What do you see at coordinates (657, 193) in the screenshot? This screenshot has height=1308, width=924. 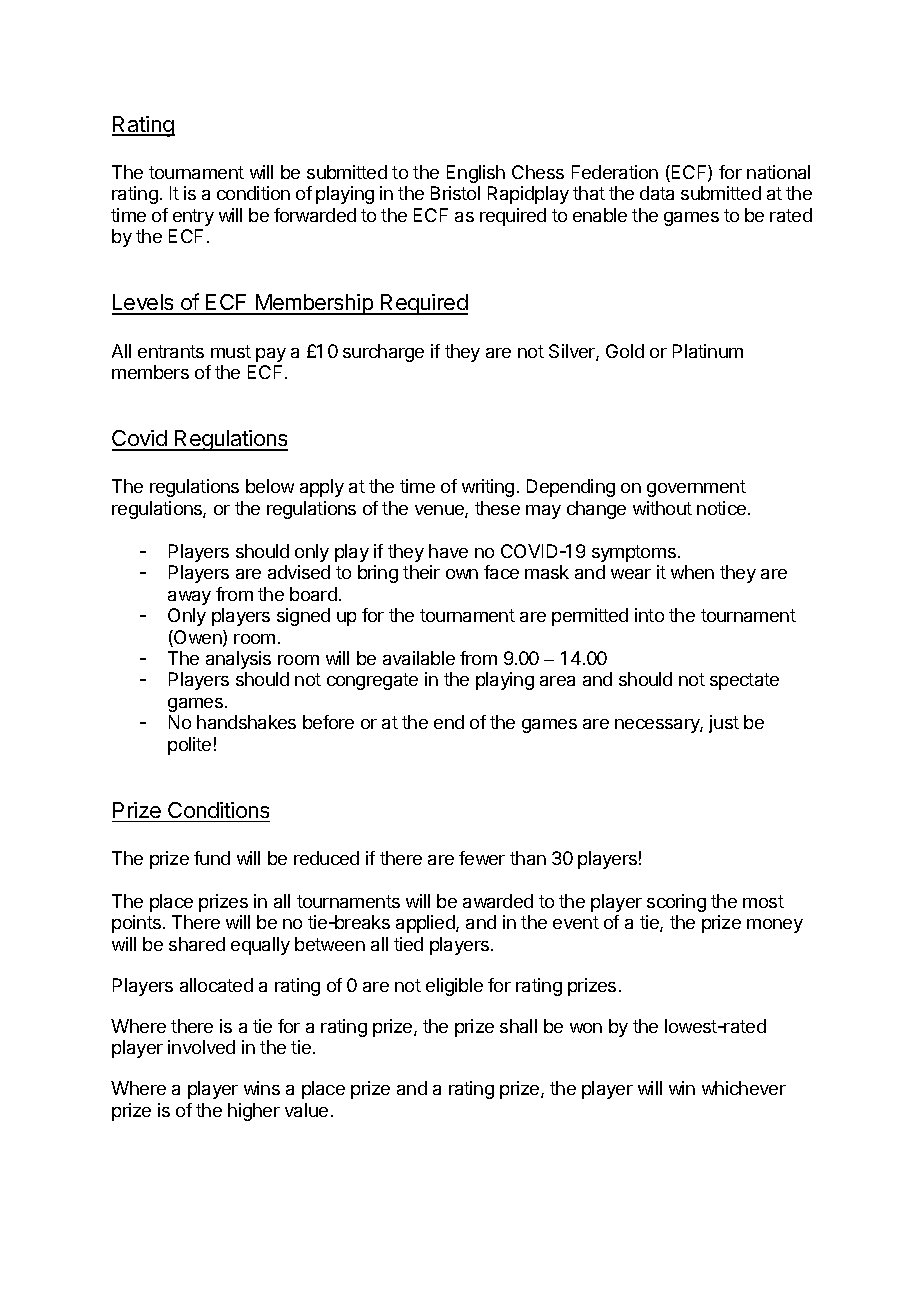 I see `data` at bounding box center [657, 193].
